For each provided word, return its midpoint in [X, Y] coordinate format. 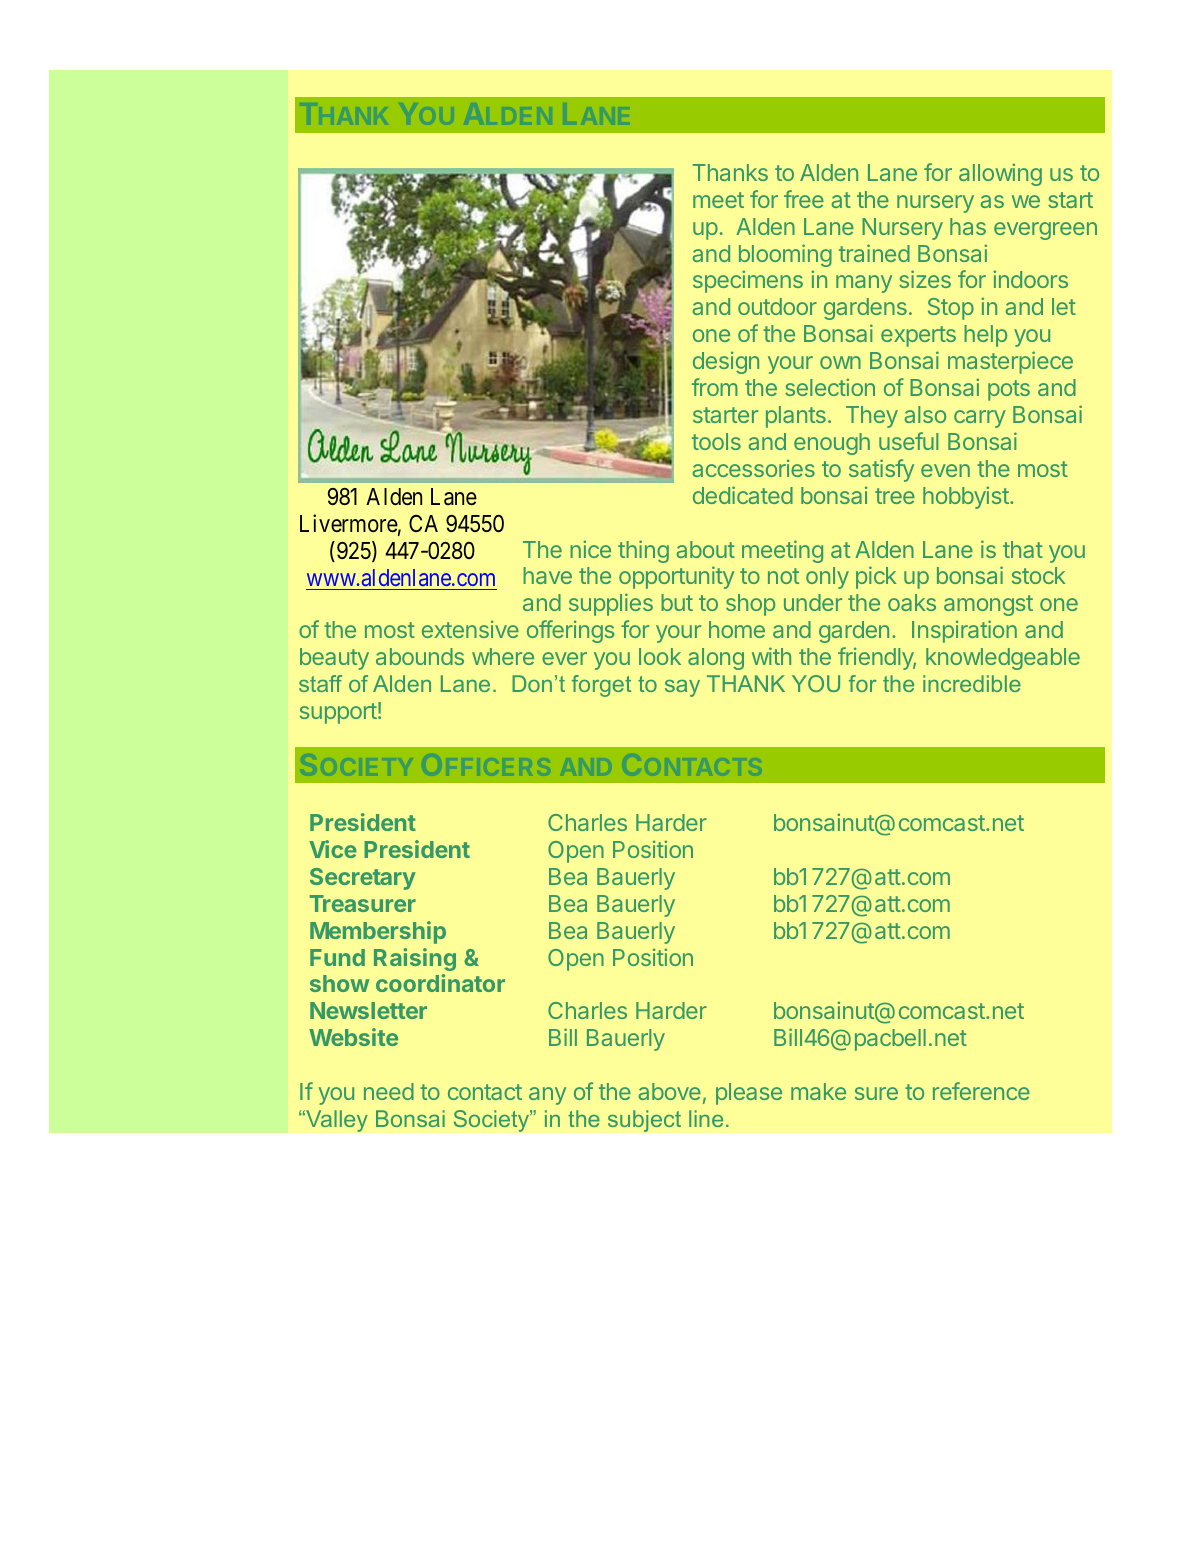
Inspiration [964, 631]
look [660, 656]
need [389, 1091]
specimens [748, 281]
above [669, 1091]
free [804, 199]
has [968, 226]
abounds [420, 656]
